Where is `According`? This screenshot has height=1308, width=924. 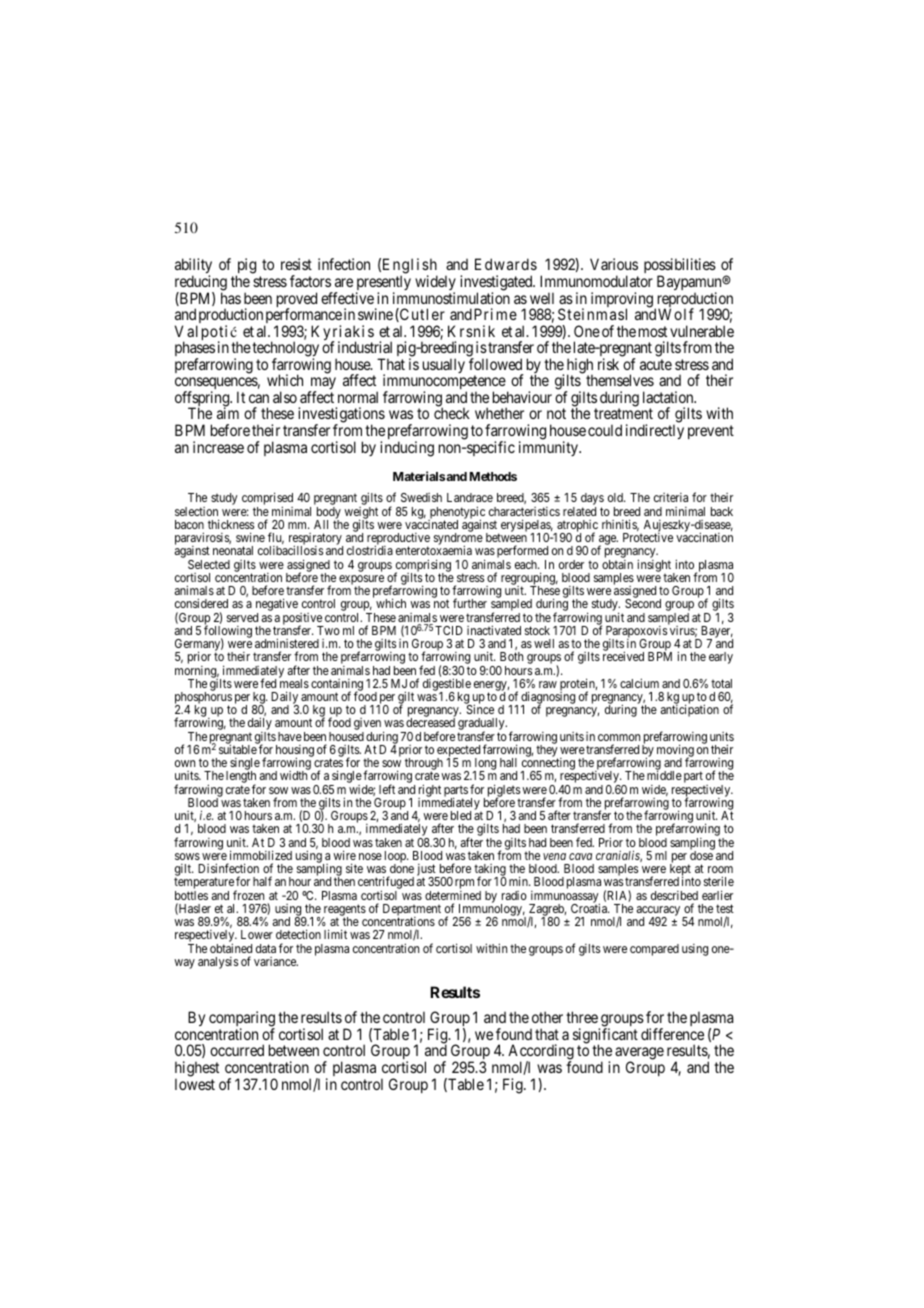 According is located at coordinates (541, 1053).
